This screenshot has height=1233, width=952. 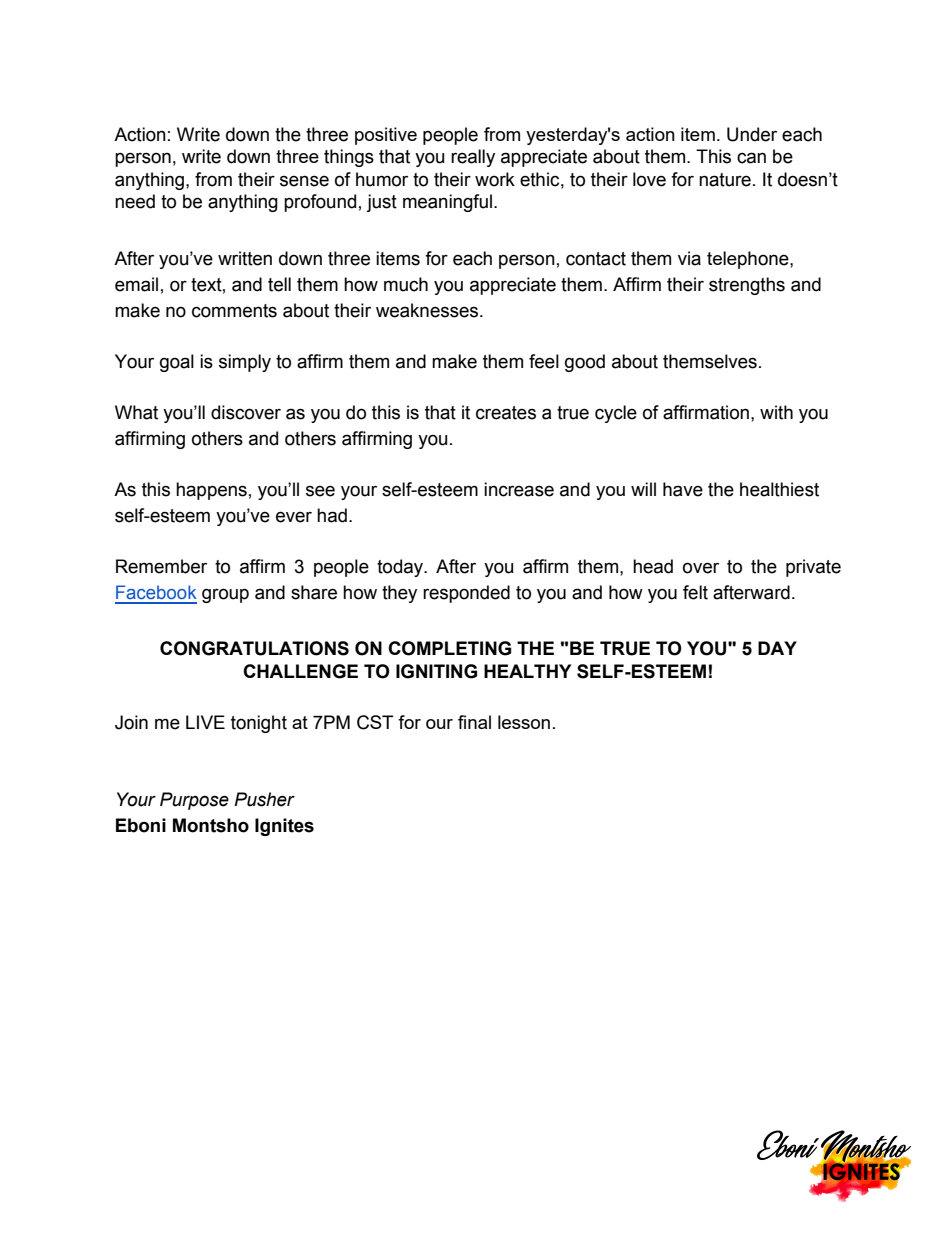 I want to click on sense, so click(x=304, y=181).
